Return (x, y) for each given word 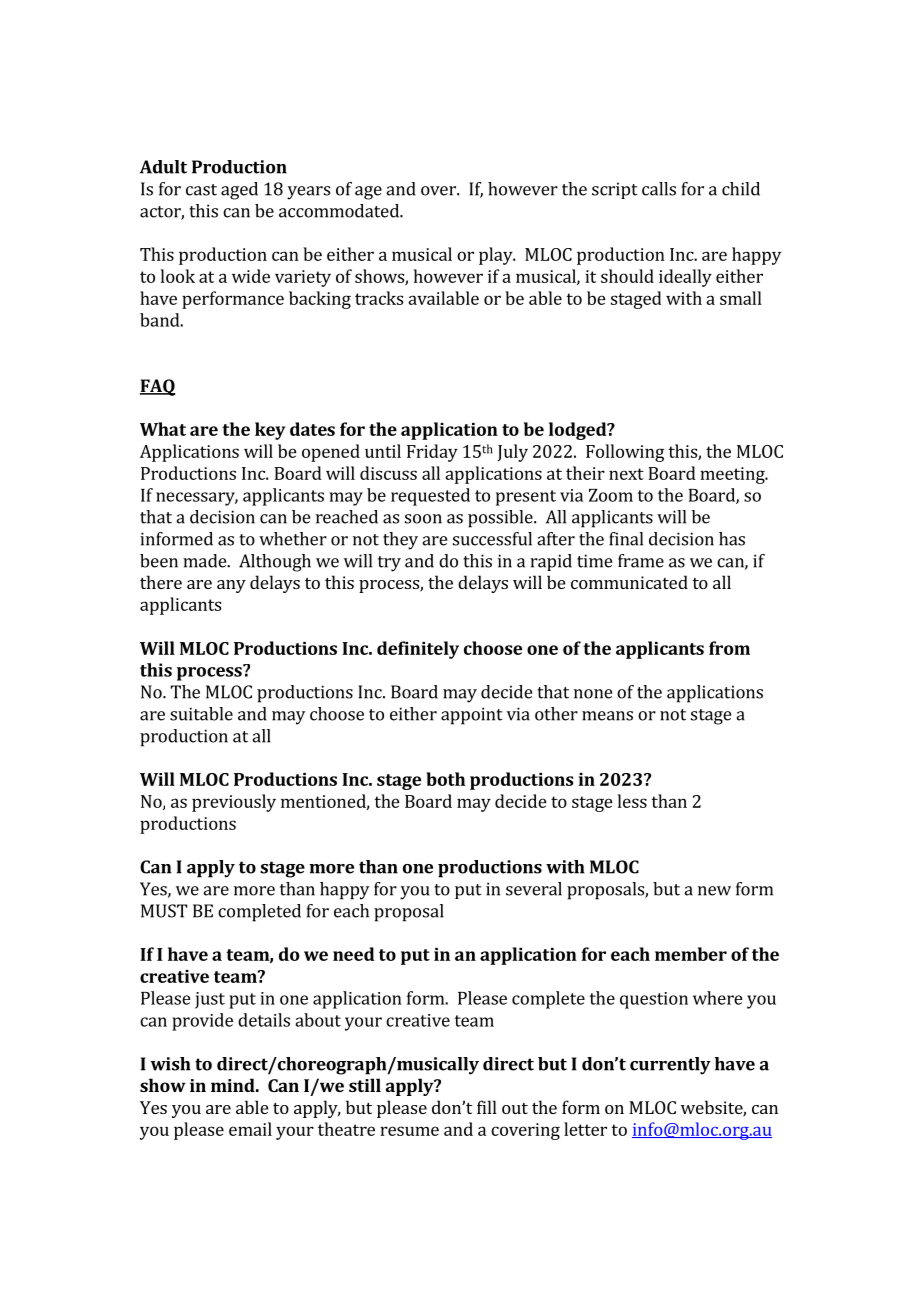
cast (201, 190)
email (250, 1129)
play (497, 256)
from (729, 648)
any (231, 586)
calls (659, 189)
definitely (418, 650)
